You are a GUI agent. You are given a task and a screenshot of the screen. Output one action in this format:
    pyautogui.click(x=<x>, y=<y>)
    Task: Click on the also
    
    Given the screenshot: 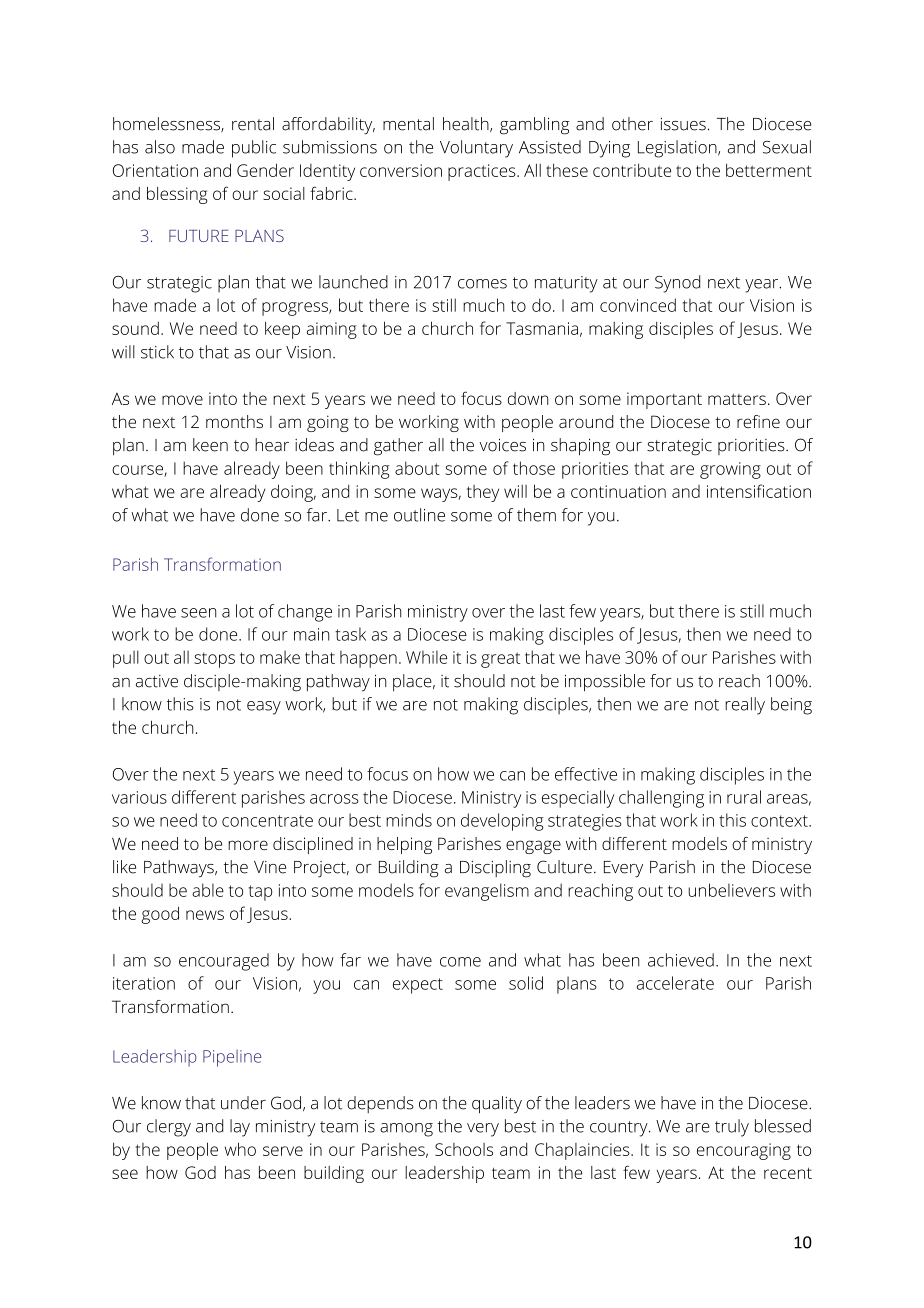 What is the action you would take?
    pyautogui.click(x=160, y=147)
